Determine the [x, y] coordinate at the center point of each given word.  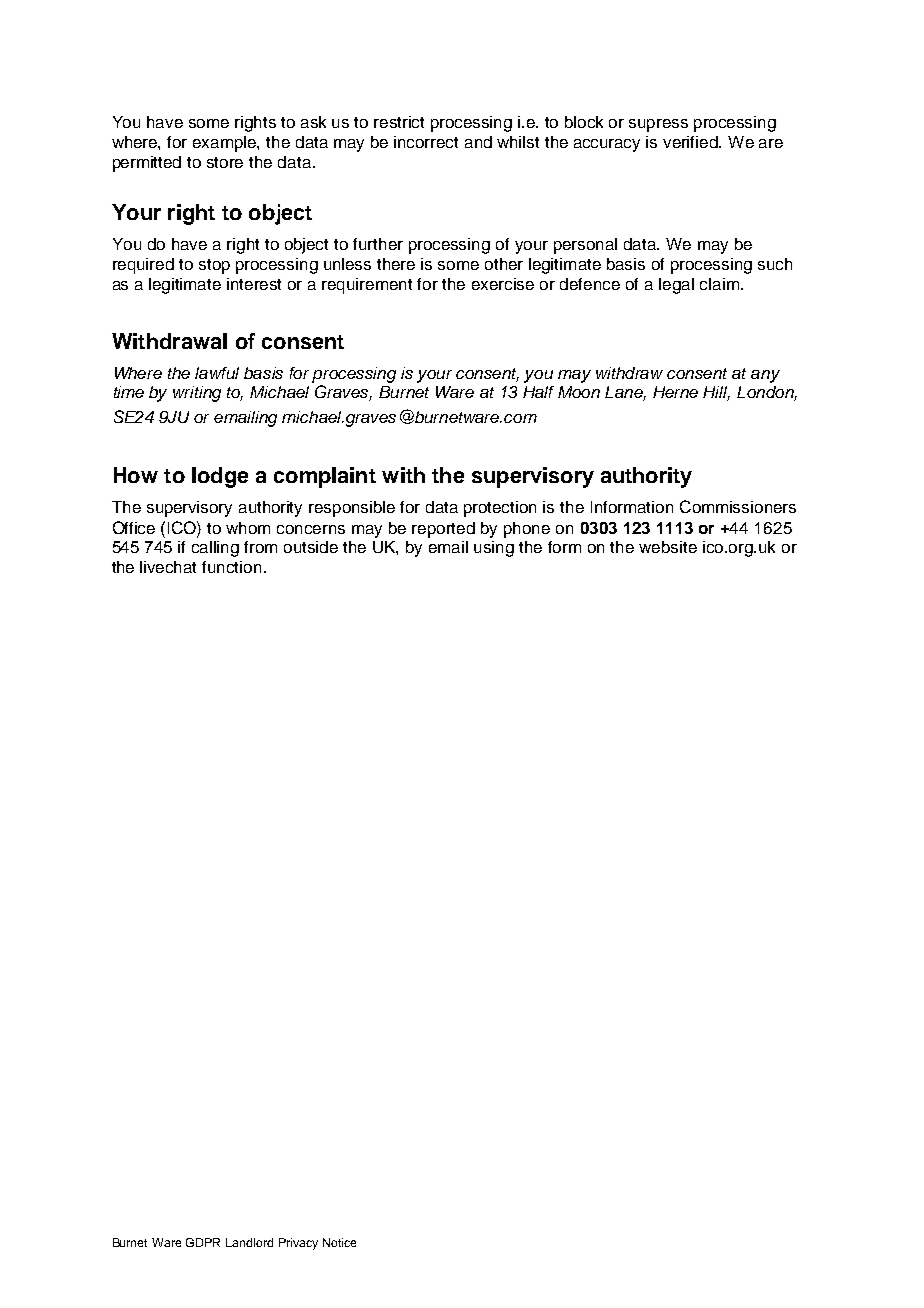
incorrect [426, 142]
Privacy [298, 1244]
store [225, 162]
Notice [339, 1242]
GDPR [203, 1242]
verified [691, 142]
